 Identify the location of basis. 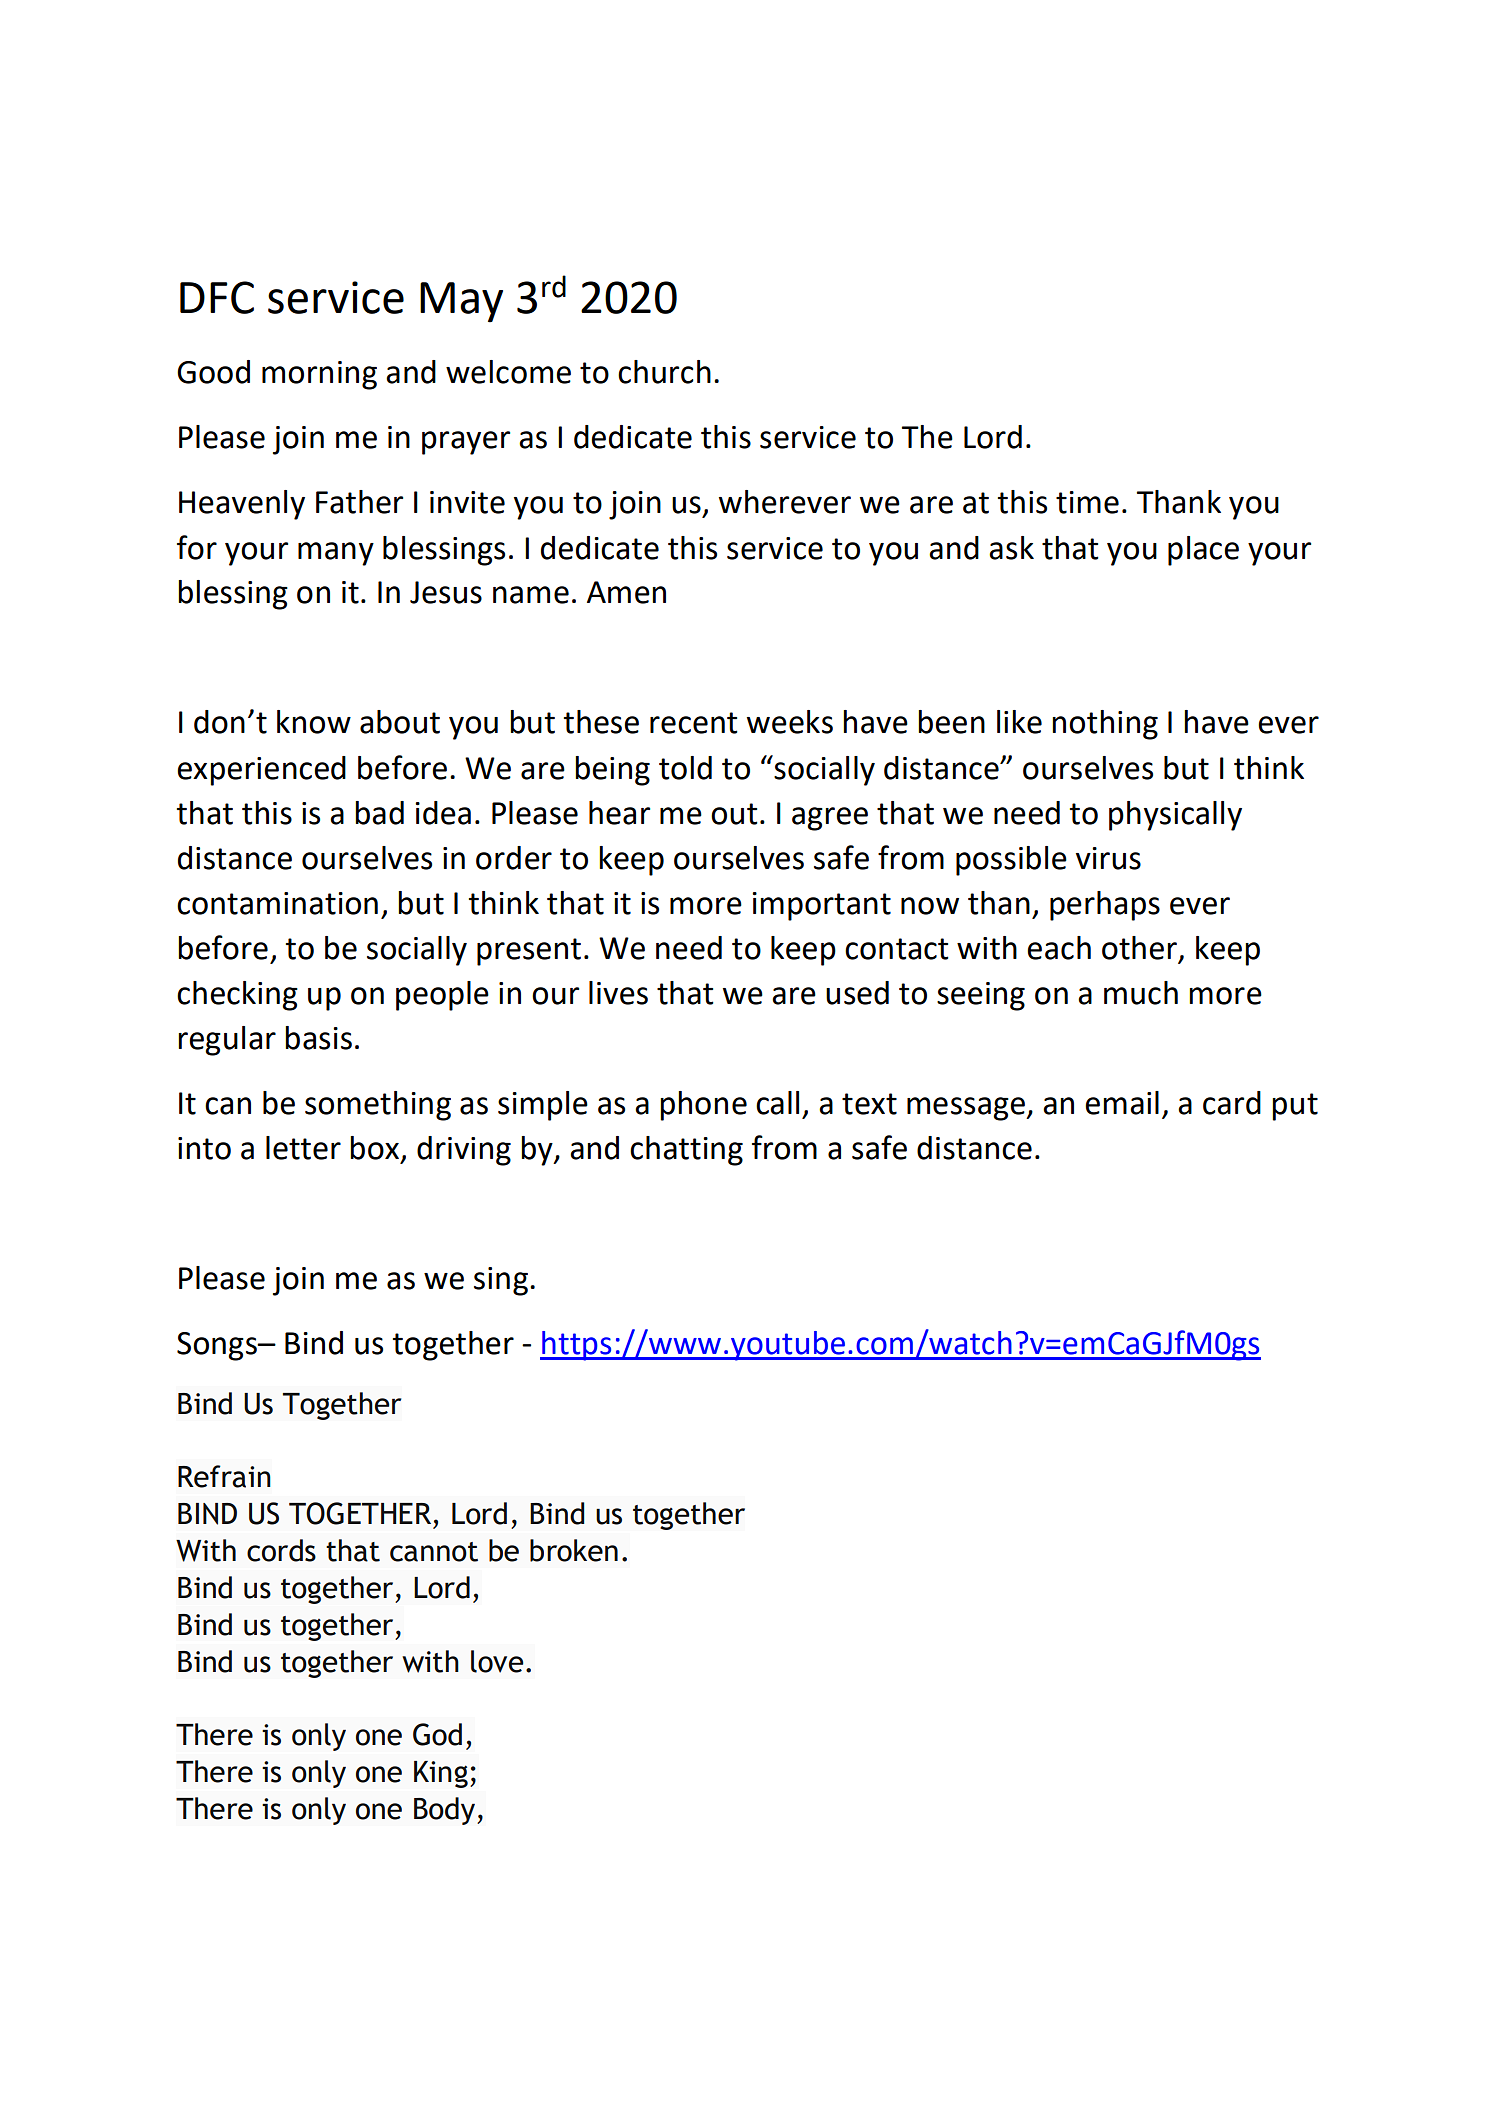
(318, 1038).
